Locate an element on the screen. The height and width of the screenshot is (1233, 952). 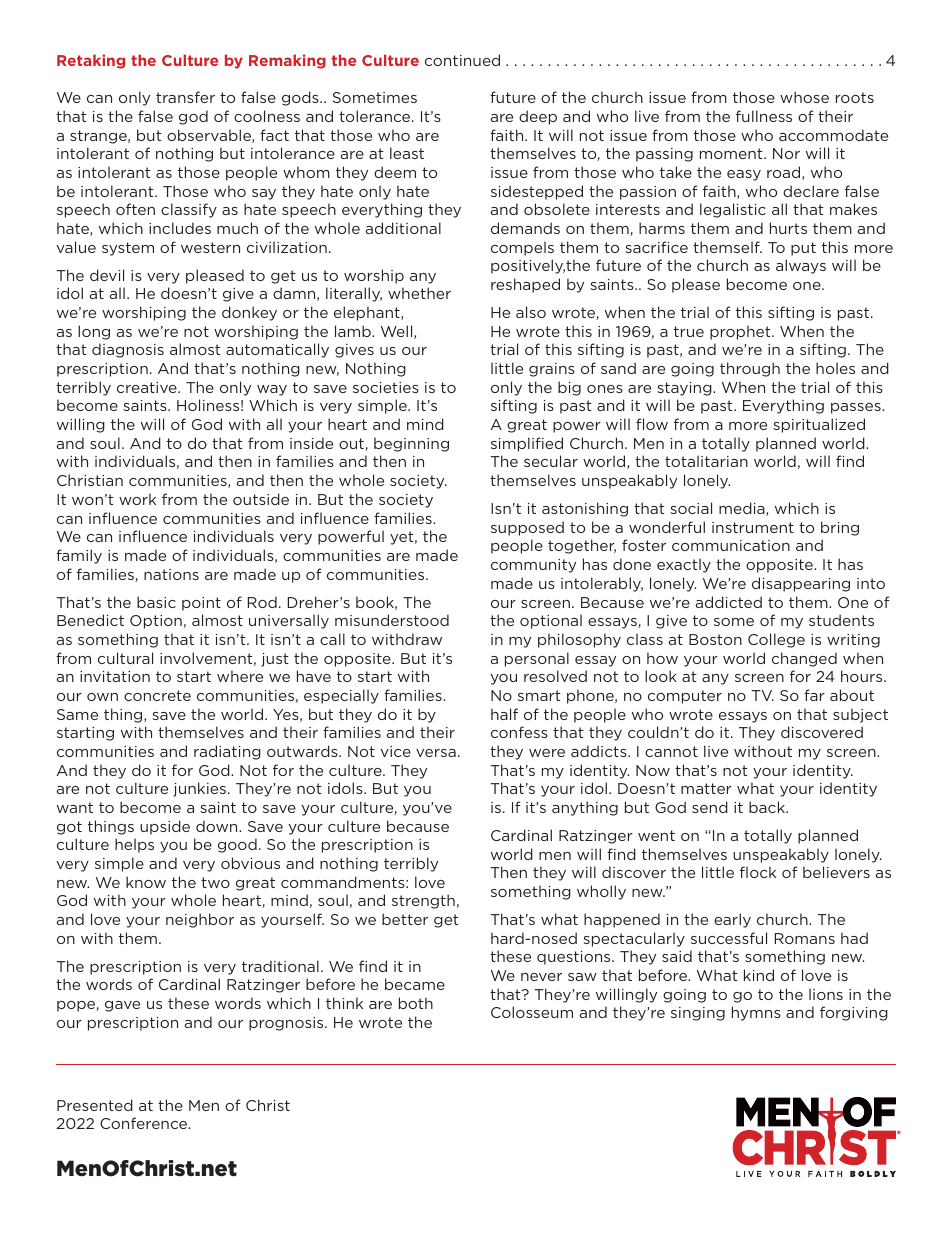
community is located at coordinates (533, 566).
